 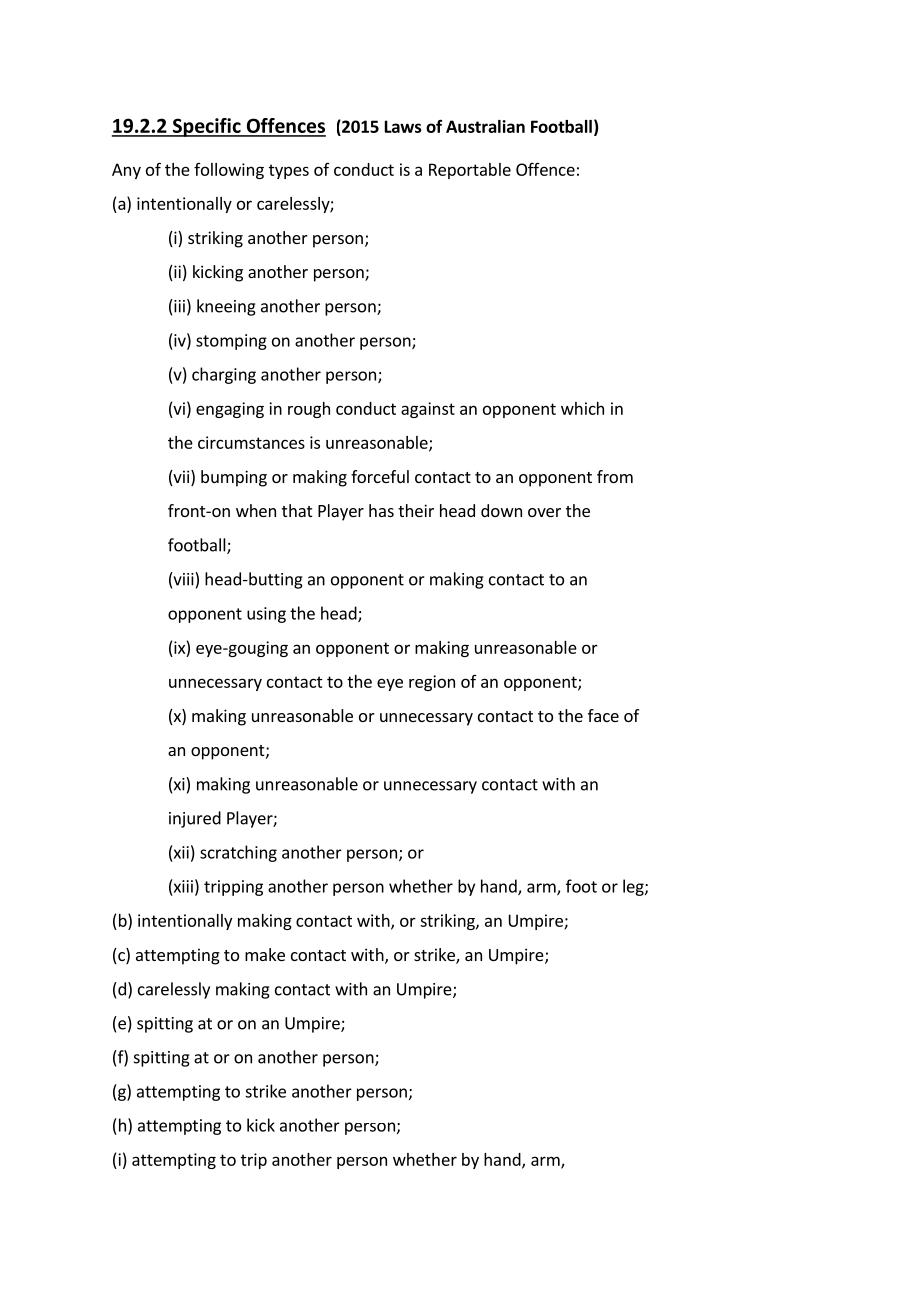 I want to click on which, so click(x=582, y=408).
